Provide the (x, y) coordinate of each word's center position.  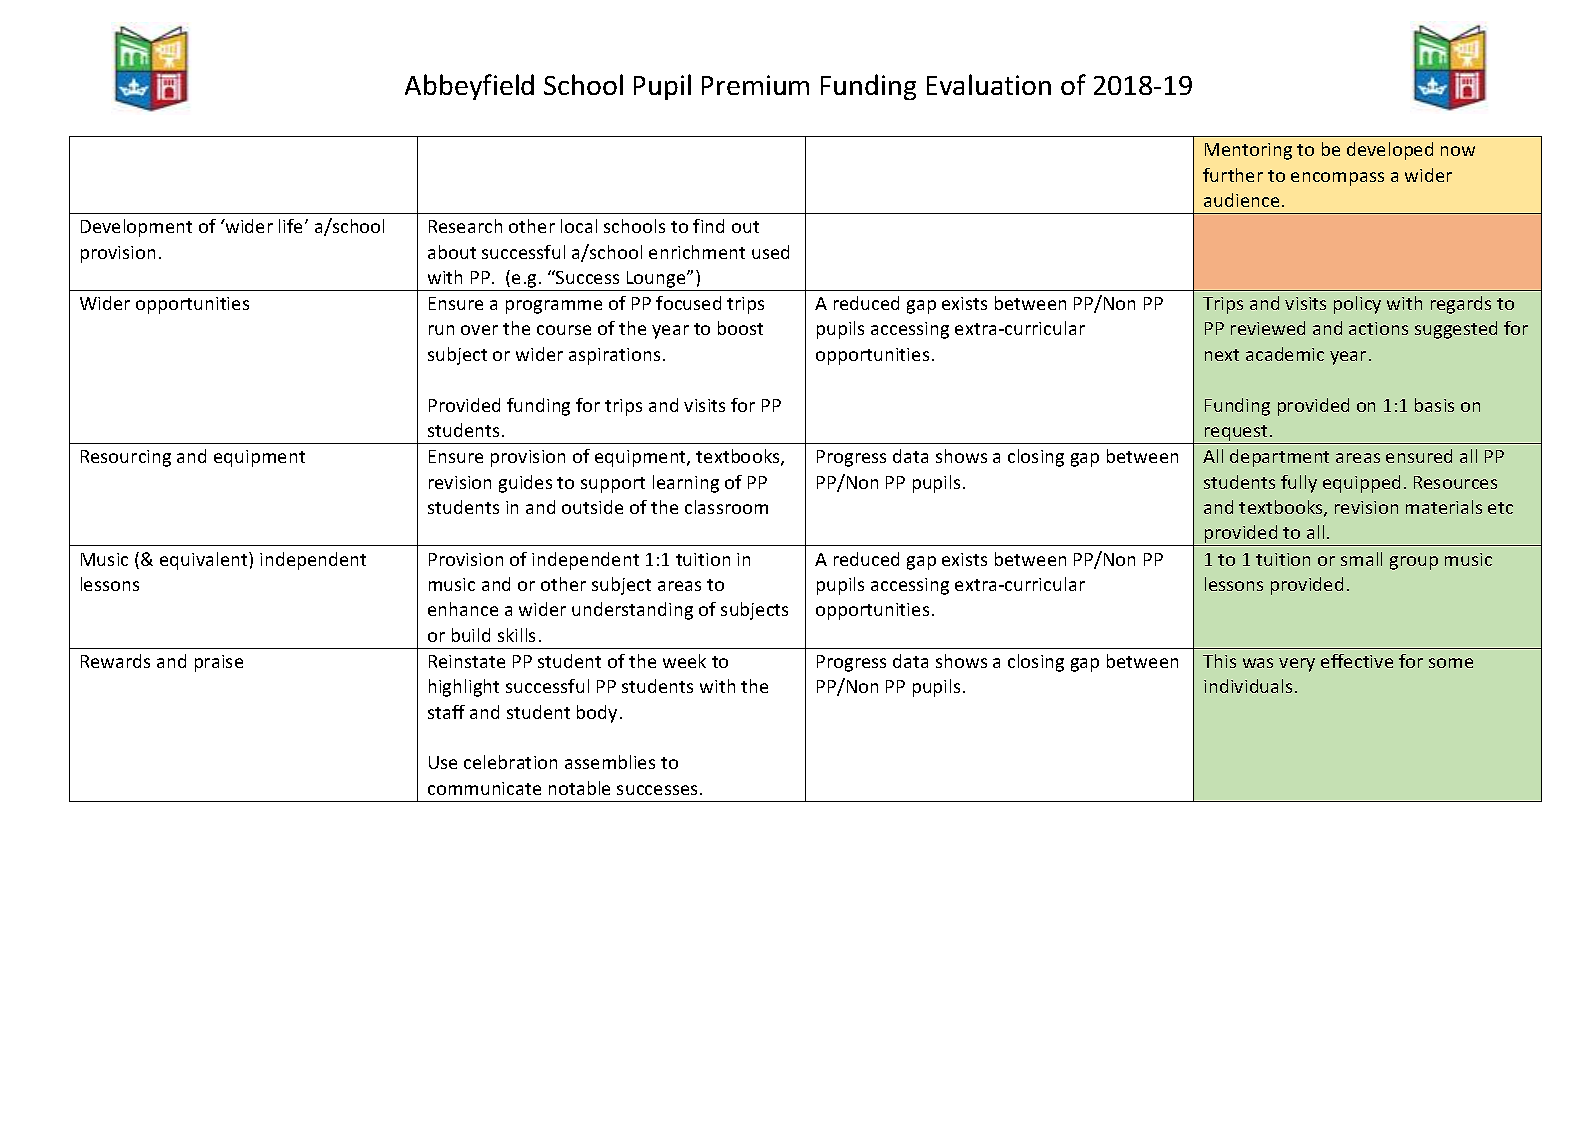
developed (1390, 151)
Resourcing (126, 458)
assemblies (610, 762)
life (292, 226)
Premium (755, 85)
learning (686, 484)
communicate (484, 788)
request (1236, 434)
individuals (1248, 686)
